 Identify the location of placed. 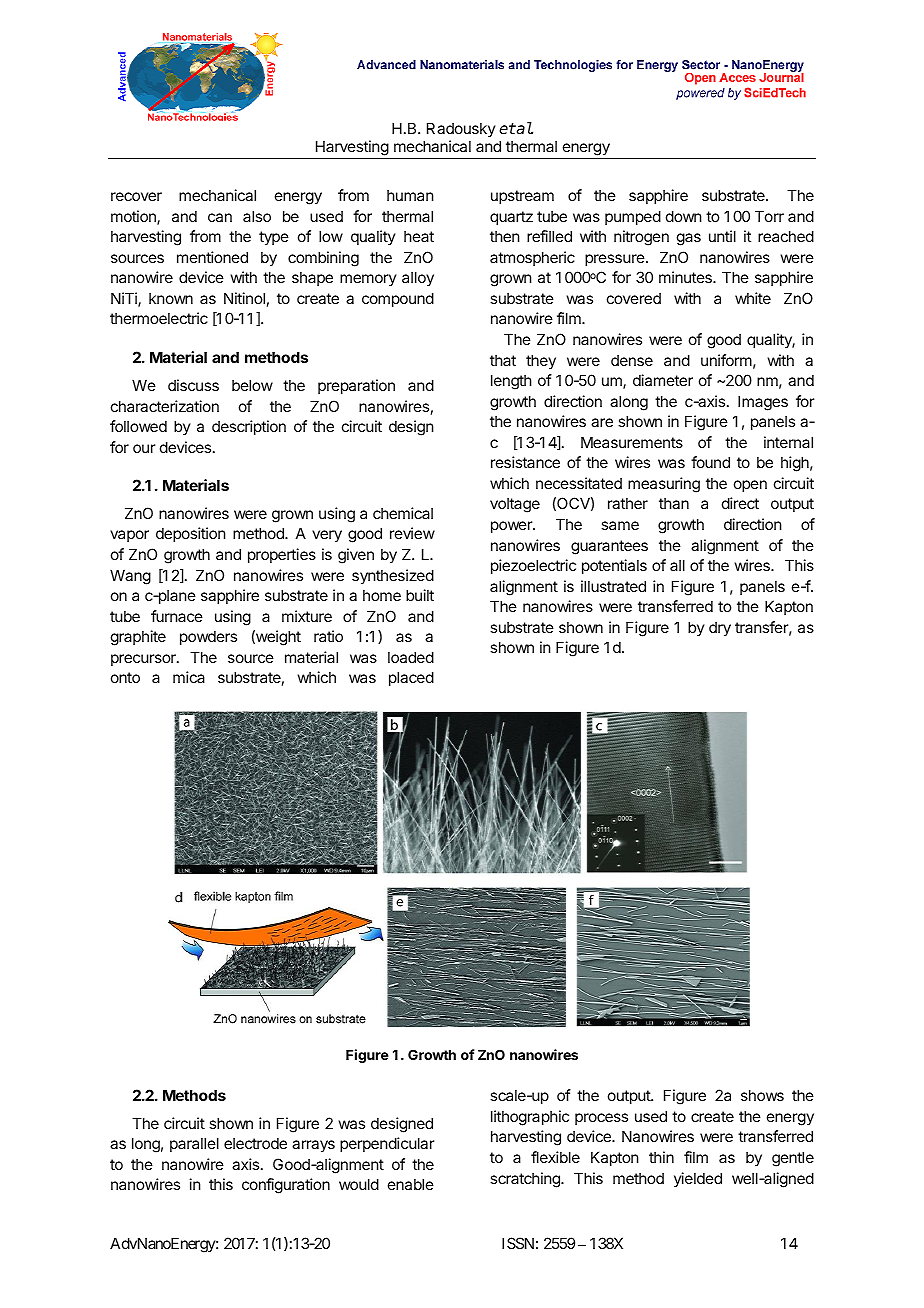
(411, 678).
